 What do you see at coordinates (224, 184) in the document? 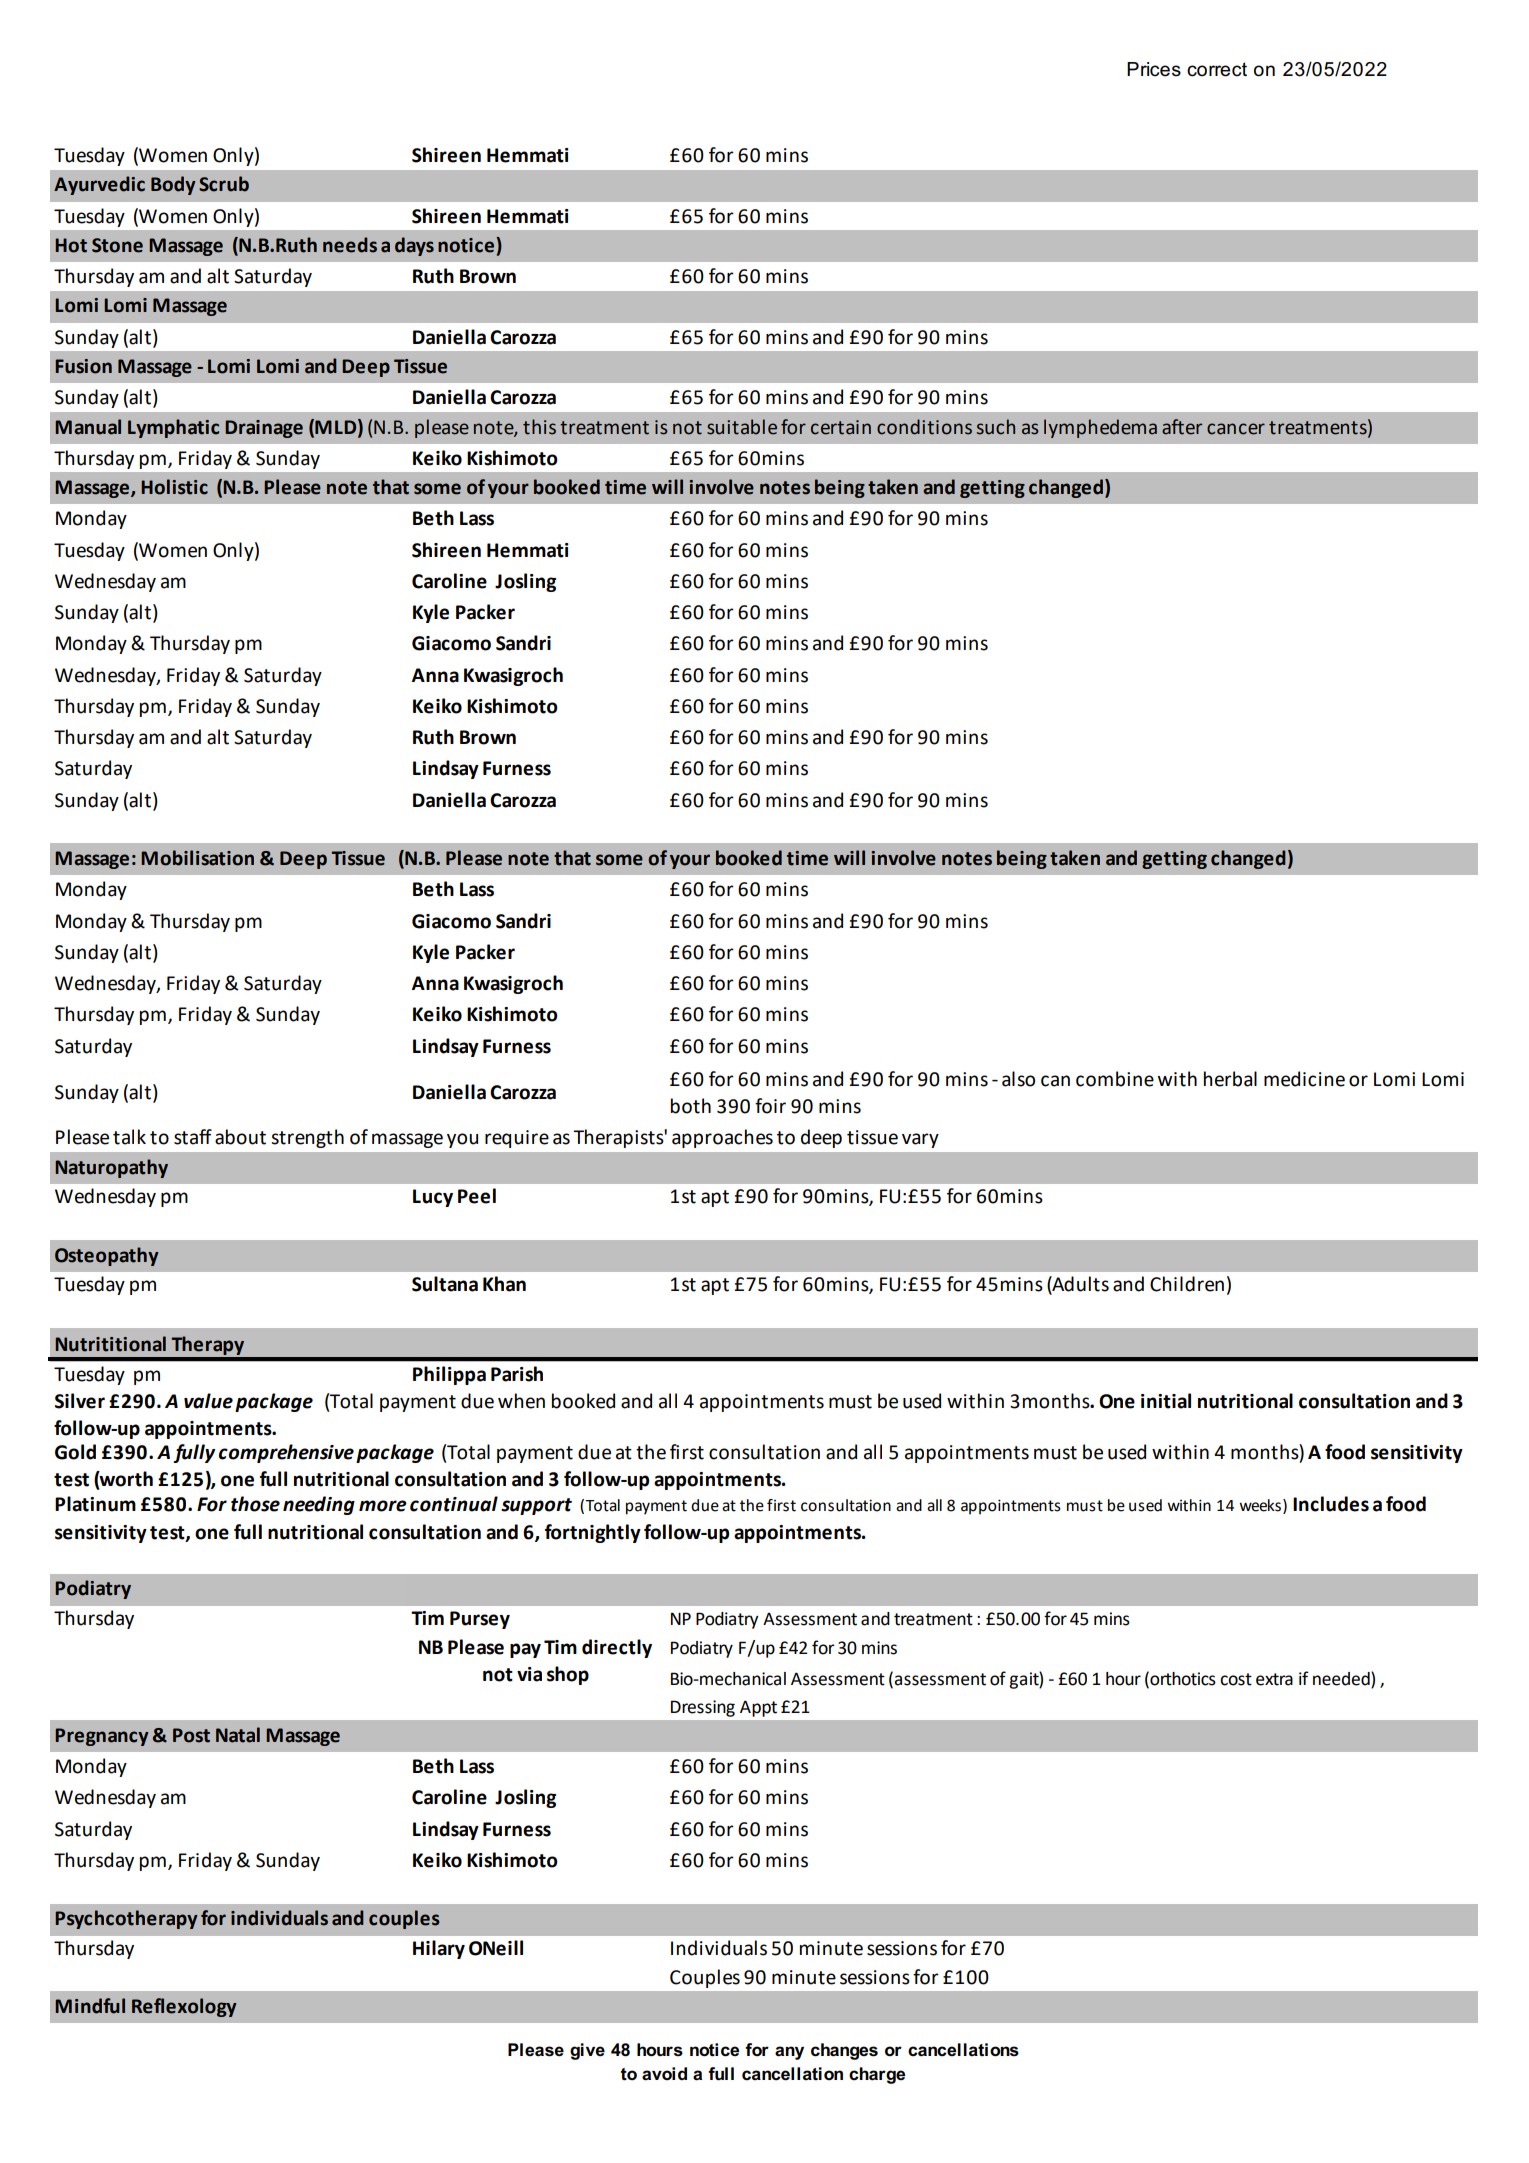
I see `Scrub` at bounding box center [224, 184].
